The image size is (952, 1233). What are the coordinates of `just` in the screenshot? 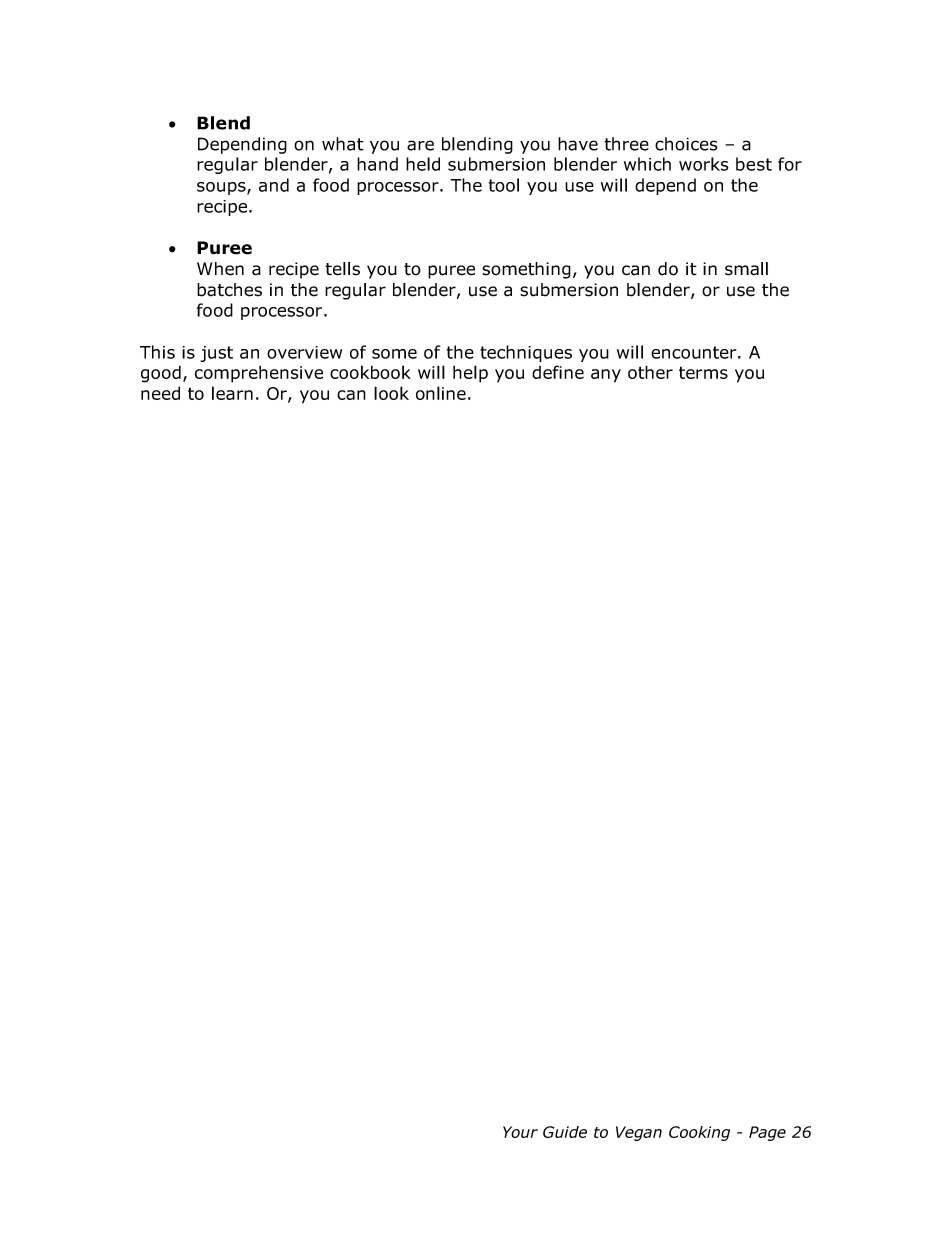 It's located at (217, 354).
